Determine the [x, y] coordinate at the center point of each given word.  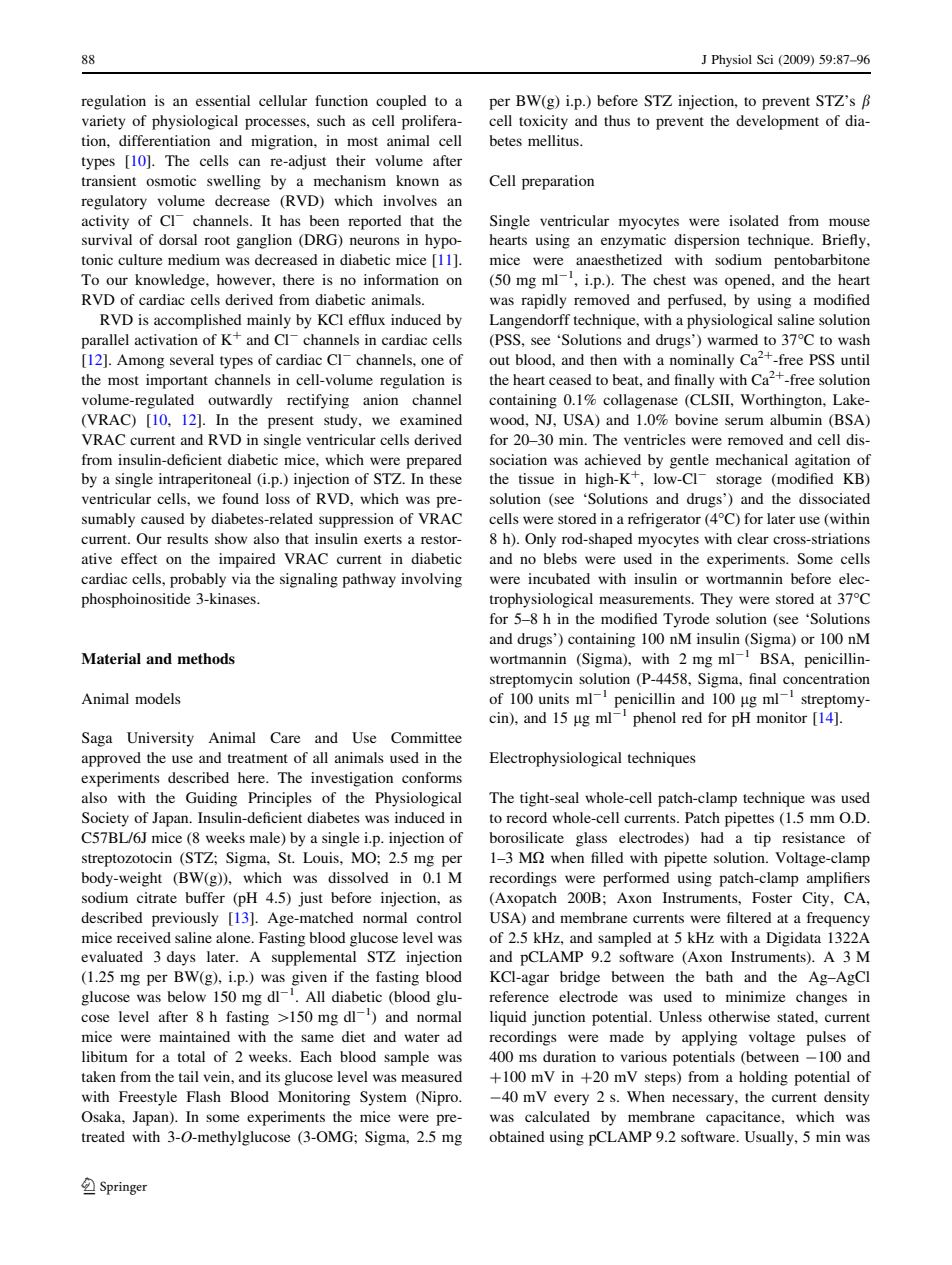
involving [431, 580]
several [192, 359]
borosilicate [526, 837]
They [716, 600]
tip [762, 839]
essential [223, 100]
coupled [401, 102]
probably [198, 580]
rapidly [544, 301]
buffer [205, 897]
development [777, 122]
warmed [732, 339]
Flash [204, 1096]
